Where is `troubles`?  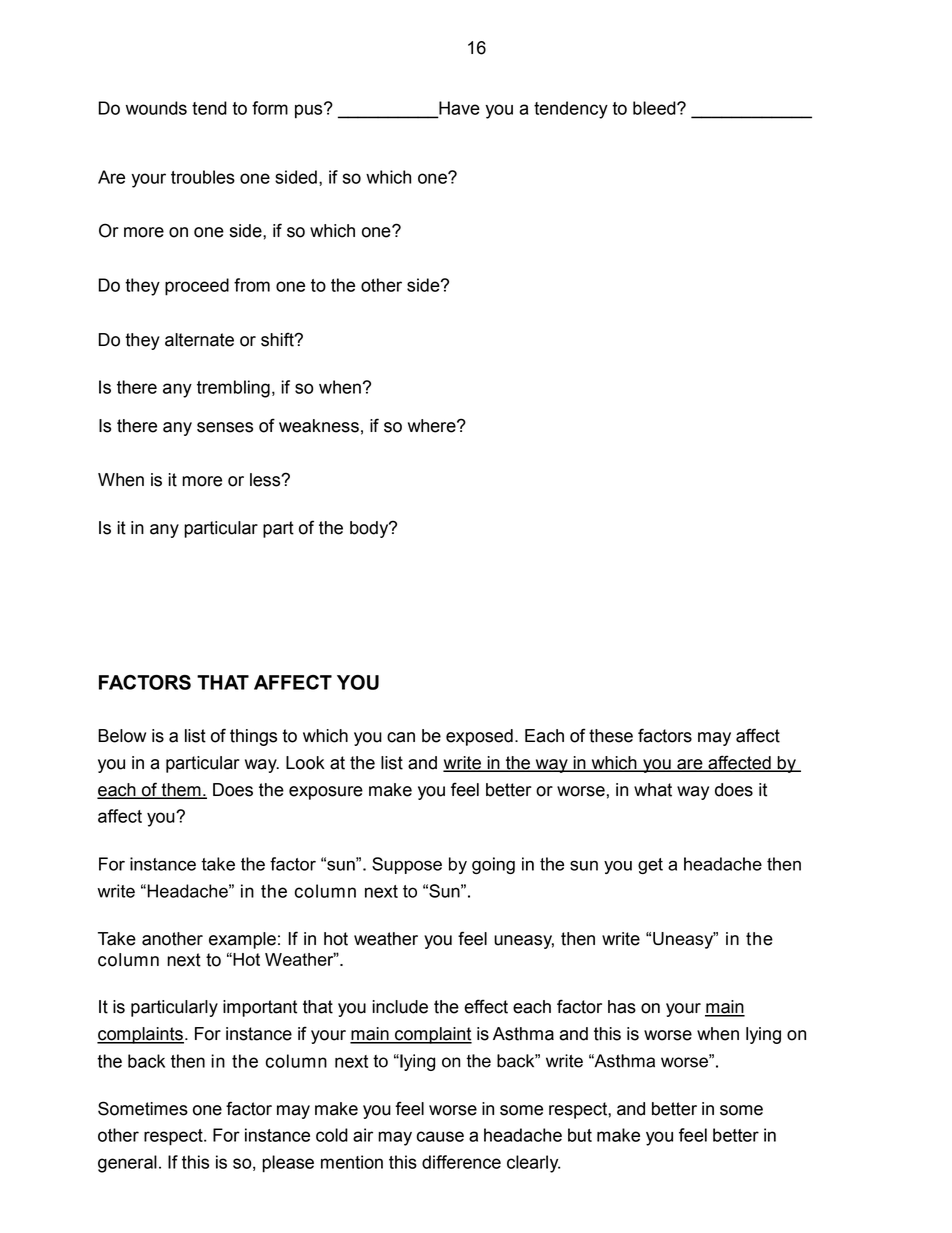 troubles is located at coordinates (203, 177).
